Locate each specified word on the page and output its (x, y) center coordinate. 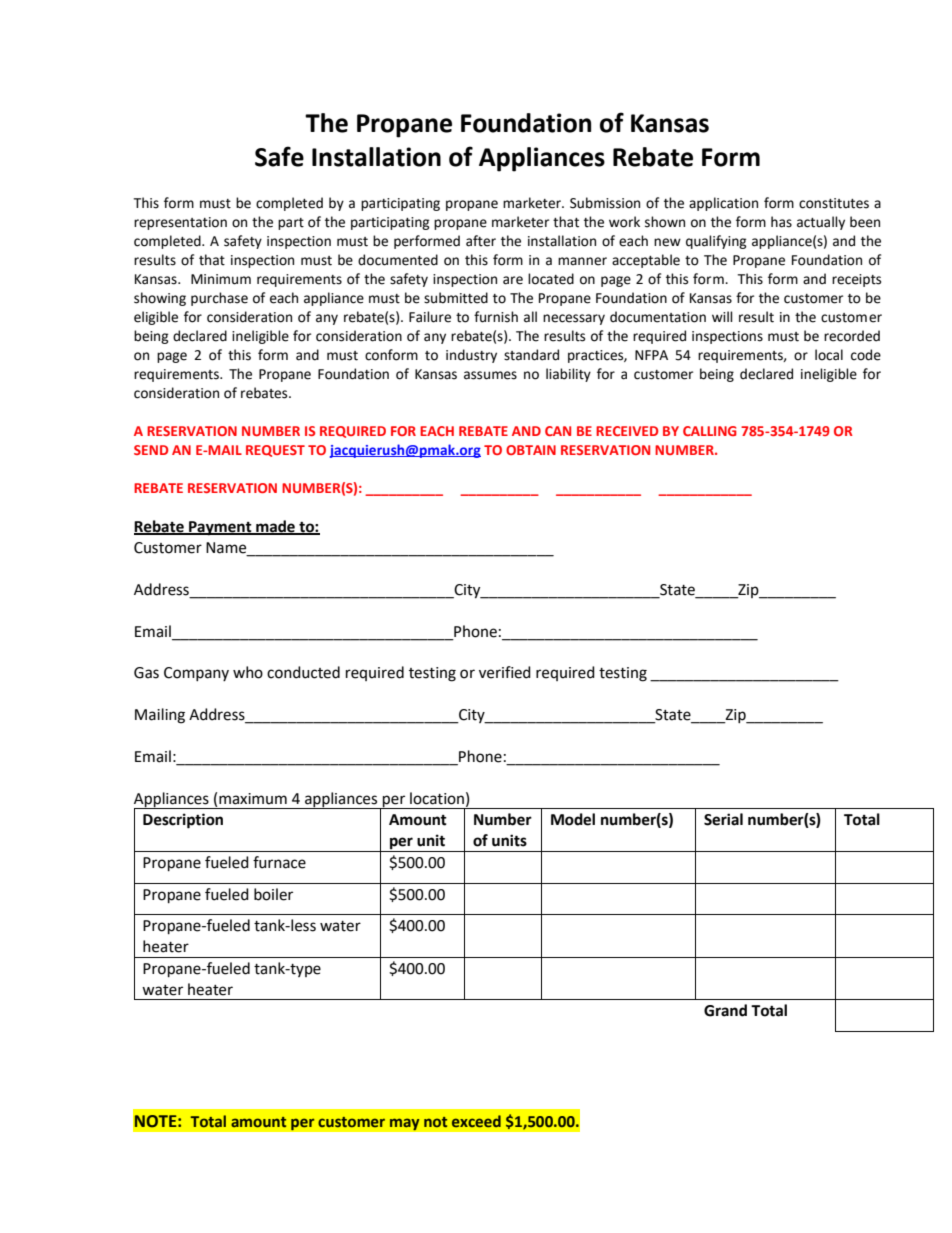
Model (573, 819)
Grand (725, 1010)
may (404, 1124)
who (248, 672)
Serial (723, 819)
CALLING (710, 431)
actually (821, 223)
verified (505, 672)
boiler (273, 894)
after (481, 241)
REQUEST (275, 451)
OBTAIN (531, 450)
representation (180, 223)
